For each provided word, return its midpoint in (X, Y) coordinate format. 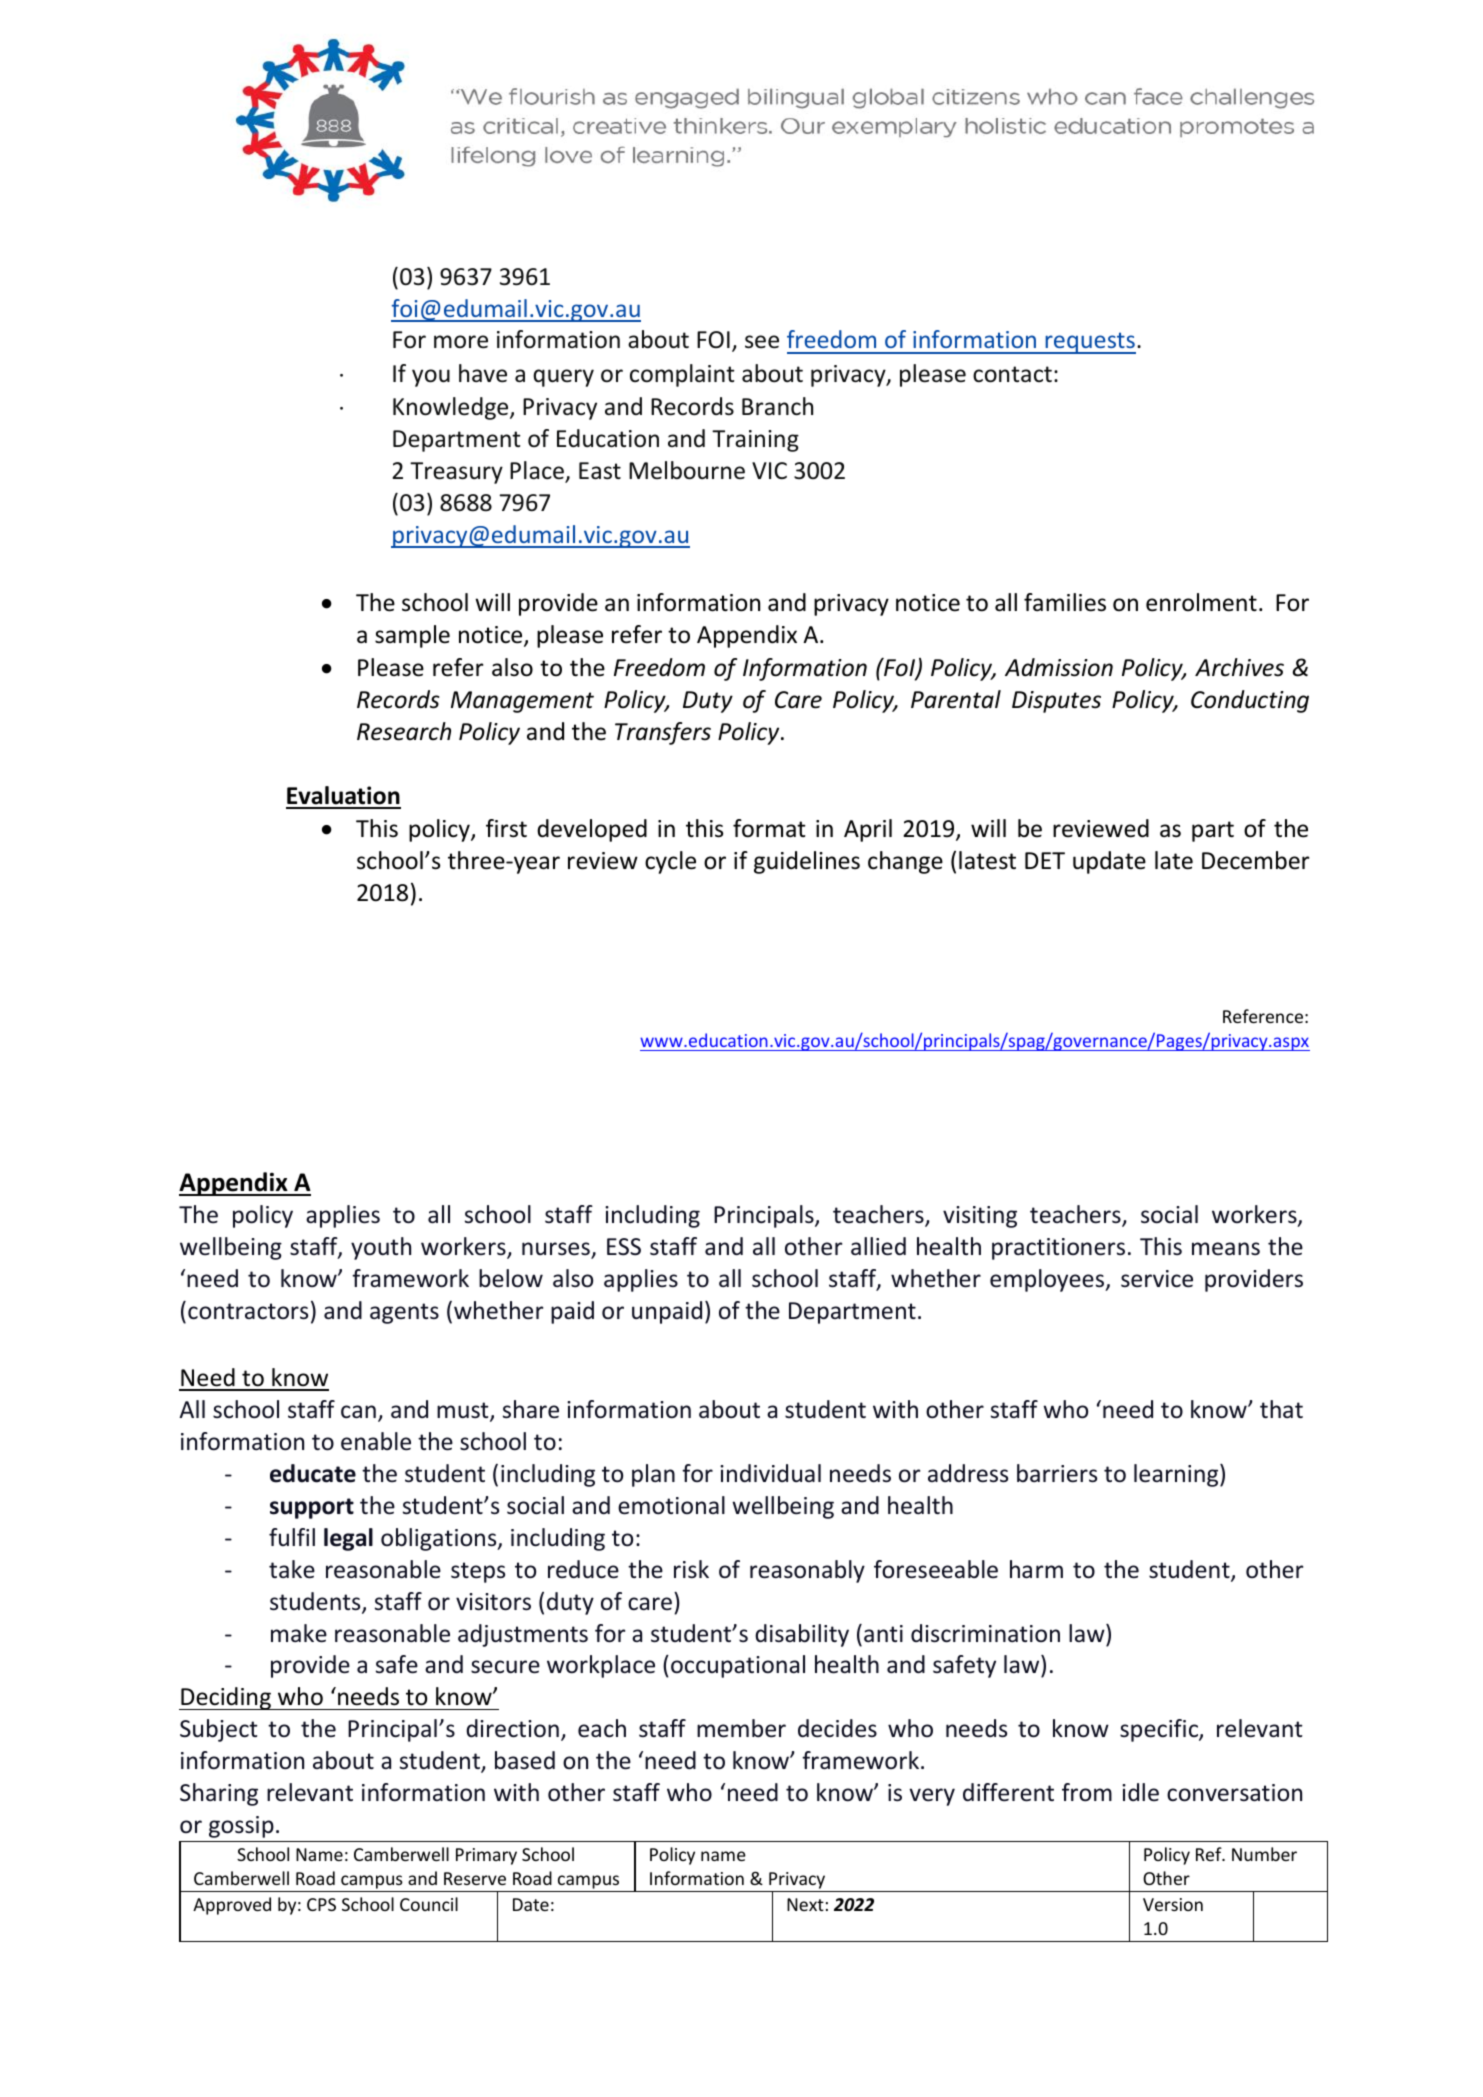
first (506, 828)
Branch (777, 406)
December (1256, 860)
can (358, 1412)
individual (770, 1473)
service (1157, 1279)
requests (1089, 343)
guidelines (807, 862)
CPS (321, 1904)
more (461, 342)
